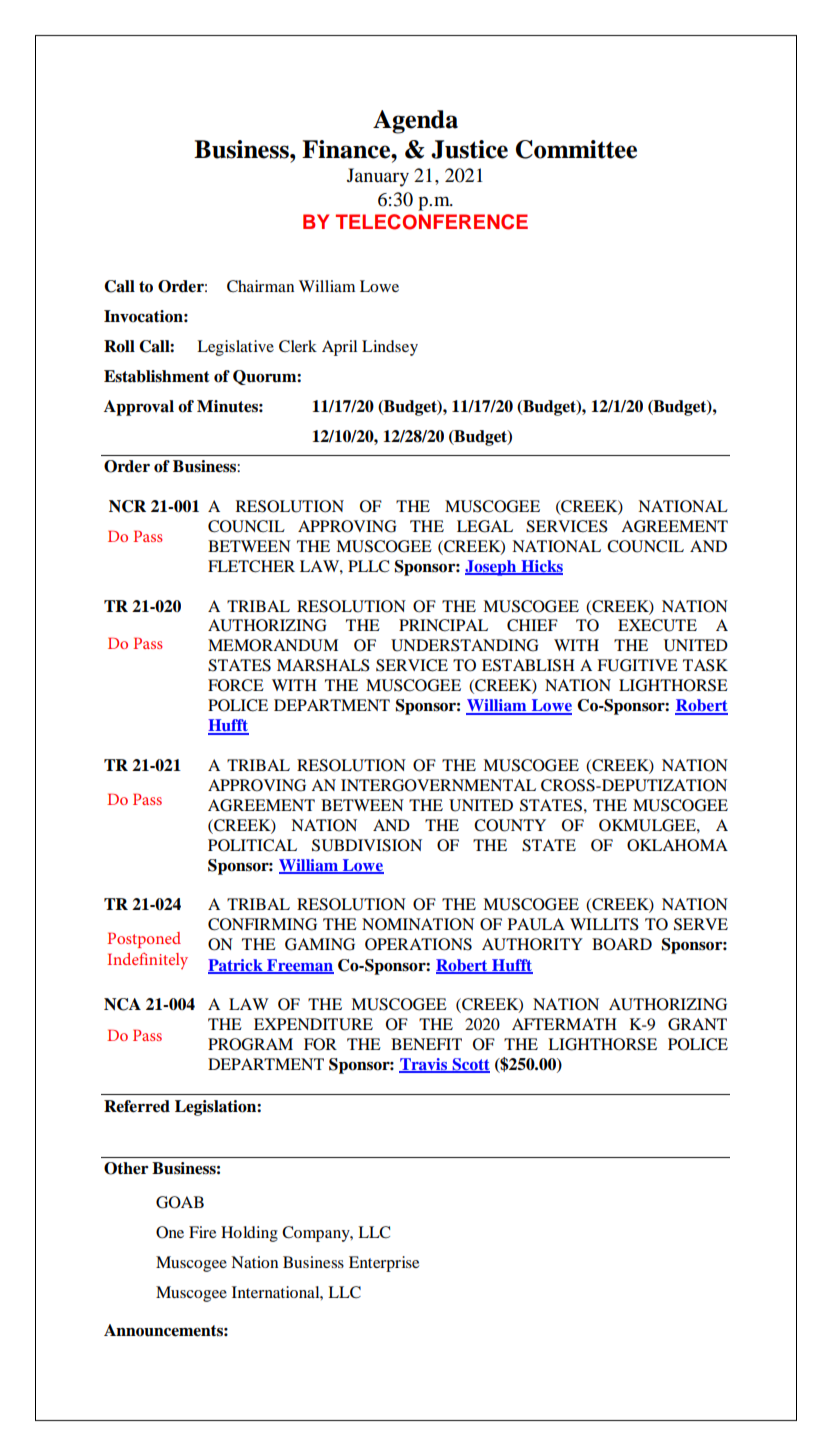 The height and width of the screenshot is (1456, 832). I want to click on Agenda, so click(415, 122).
